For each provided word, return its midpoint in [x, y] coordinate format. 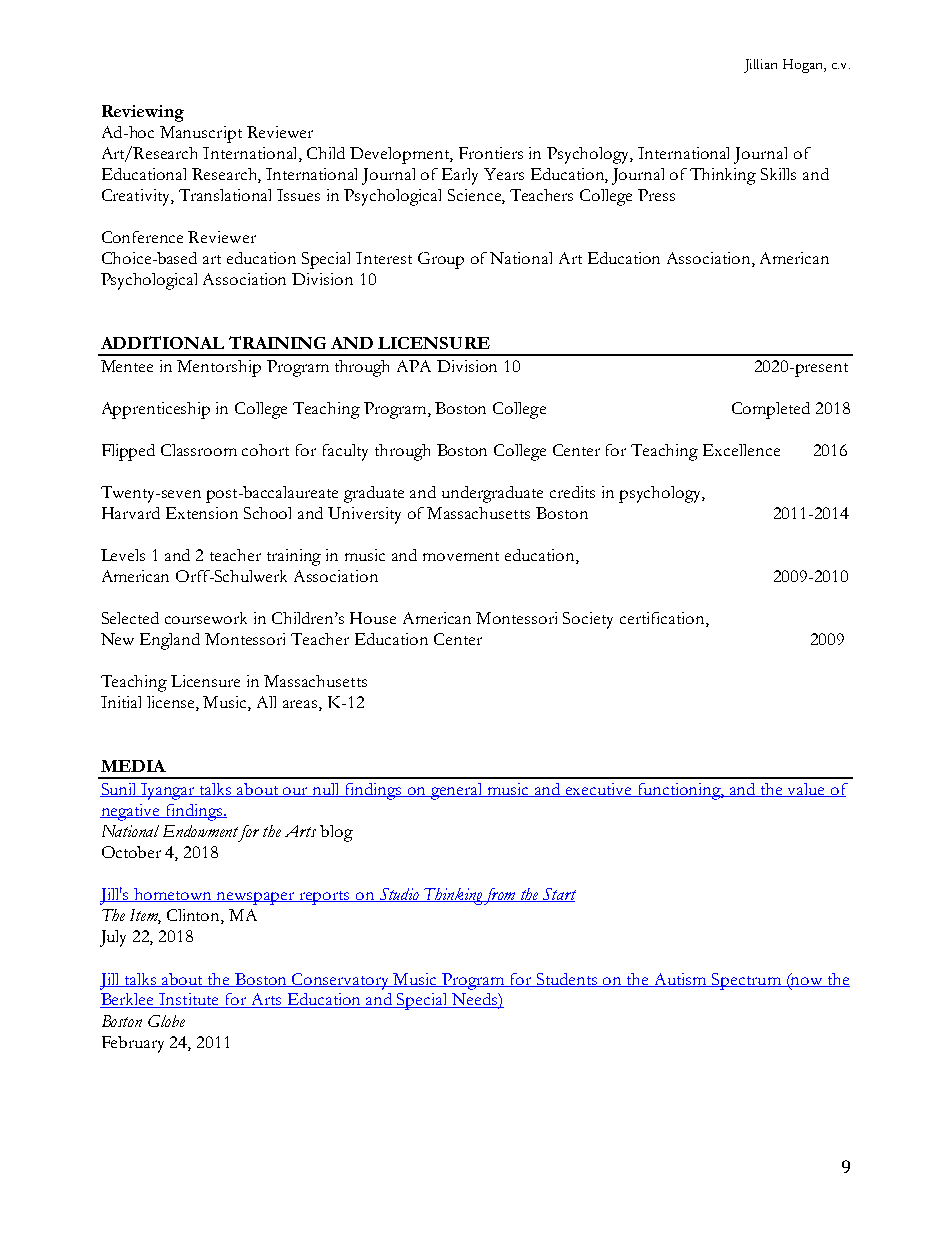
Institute [189, 1000]
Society [588, 620]
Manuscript [201, 134]
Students [567, 980]
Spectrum [746, 981]
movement [461, 556]
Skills [778, 174]
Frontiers [491, 153]
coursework [206, 618]
